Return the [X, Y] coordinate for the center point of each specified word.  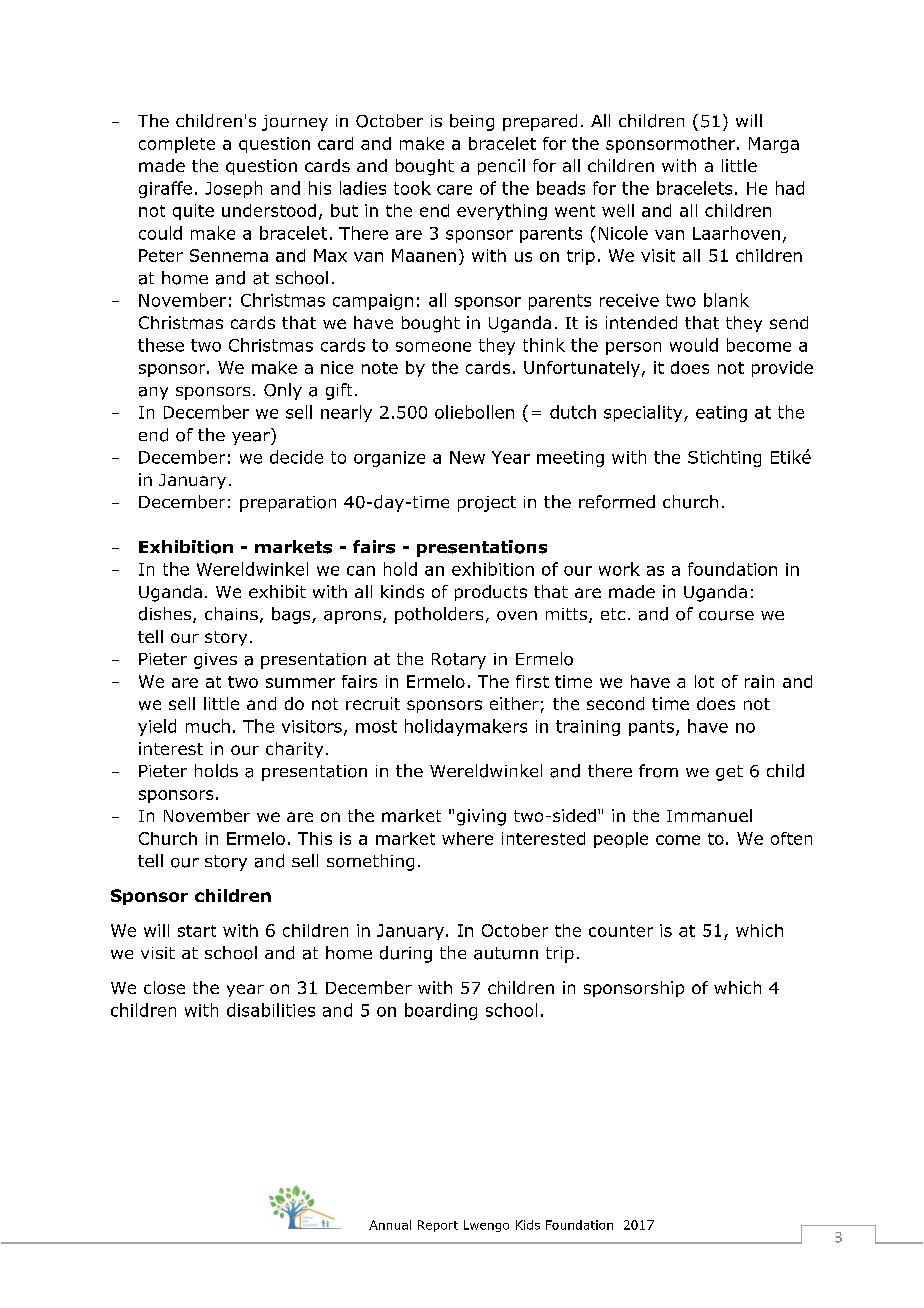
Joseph [233, 189]
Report [438, 1226]
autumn [506, 953]
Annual [390, 1225]
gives [215, 661]
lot [704, 681]
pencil [501, 167]
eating [721, 414]
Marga [774, 145]
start [197, 931]
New [467, 457]
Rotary [459, 661]
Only [283, 391]
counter [621, 931]
